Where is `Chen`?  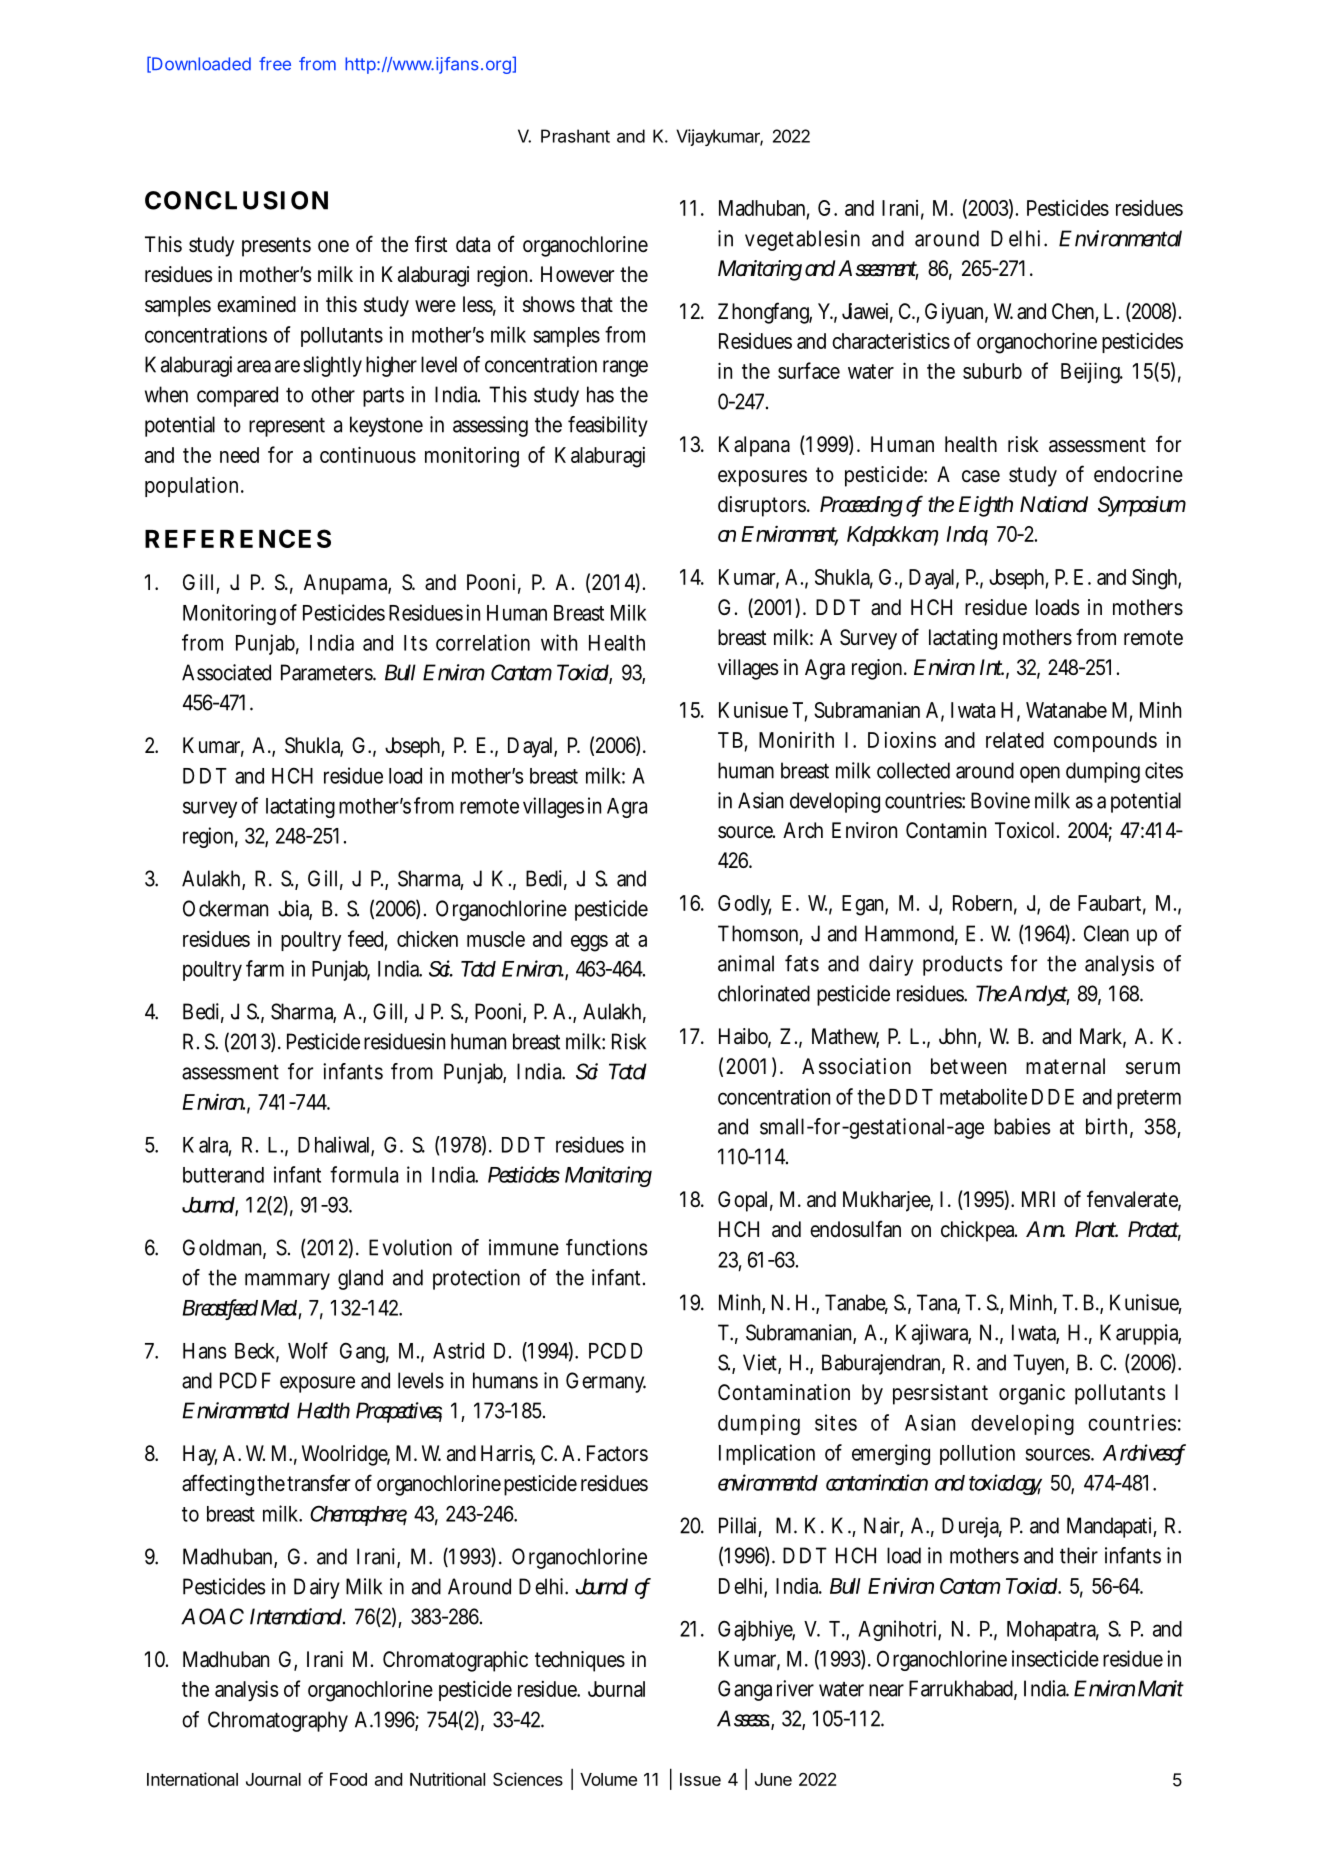 Chen is located at coordinates (1073, 311).
